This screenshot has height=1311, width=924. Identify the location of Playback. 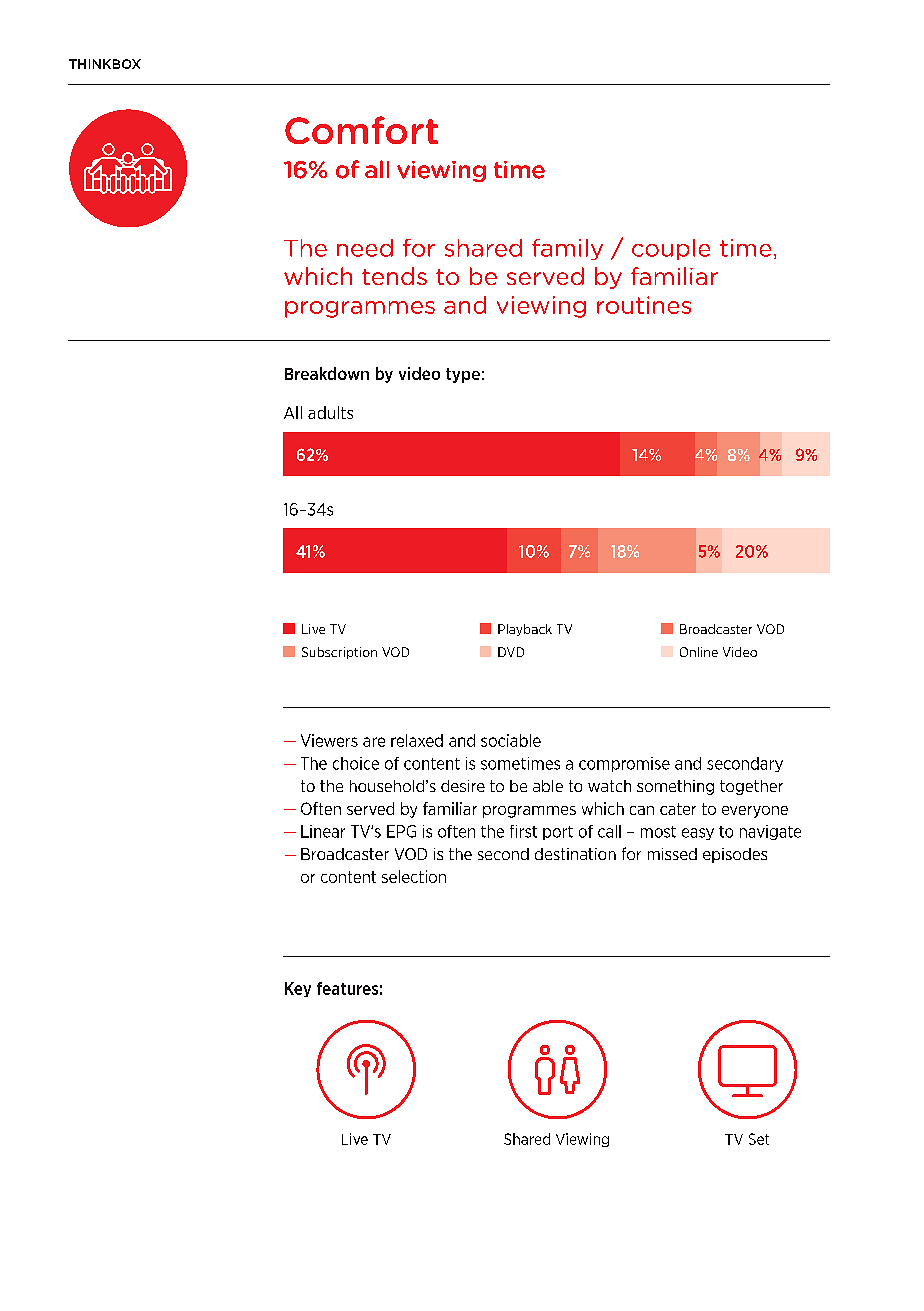
(525, 630).
